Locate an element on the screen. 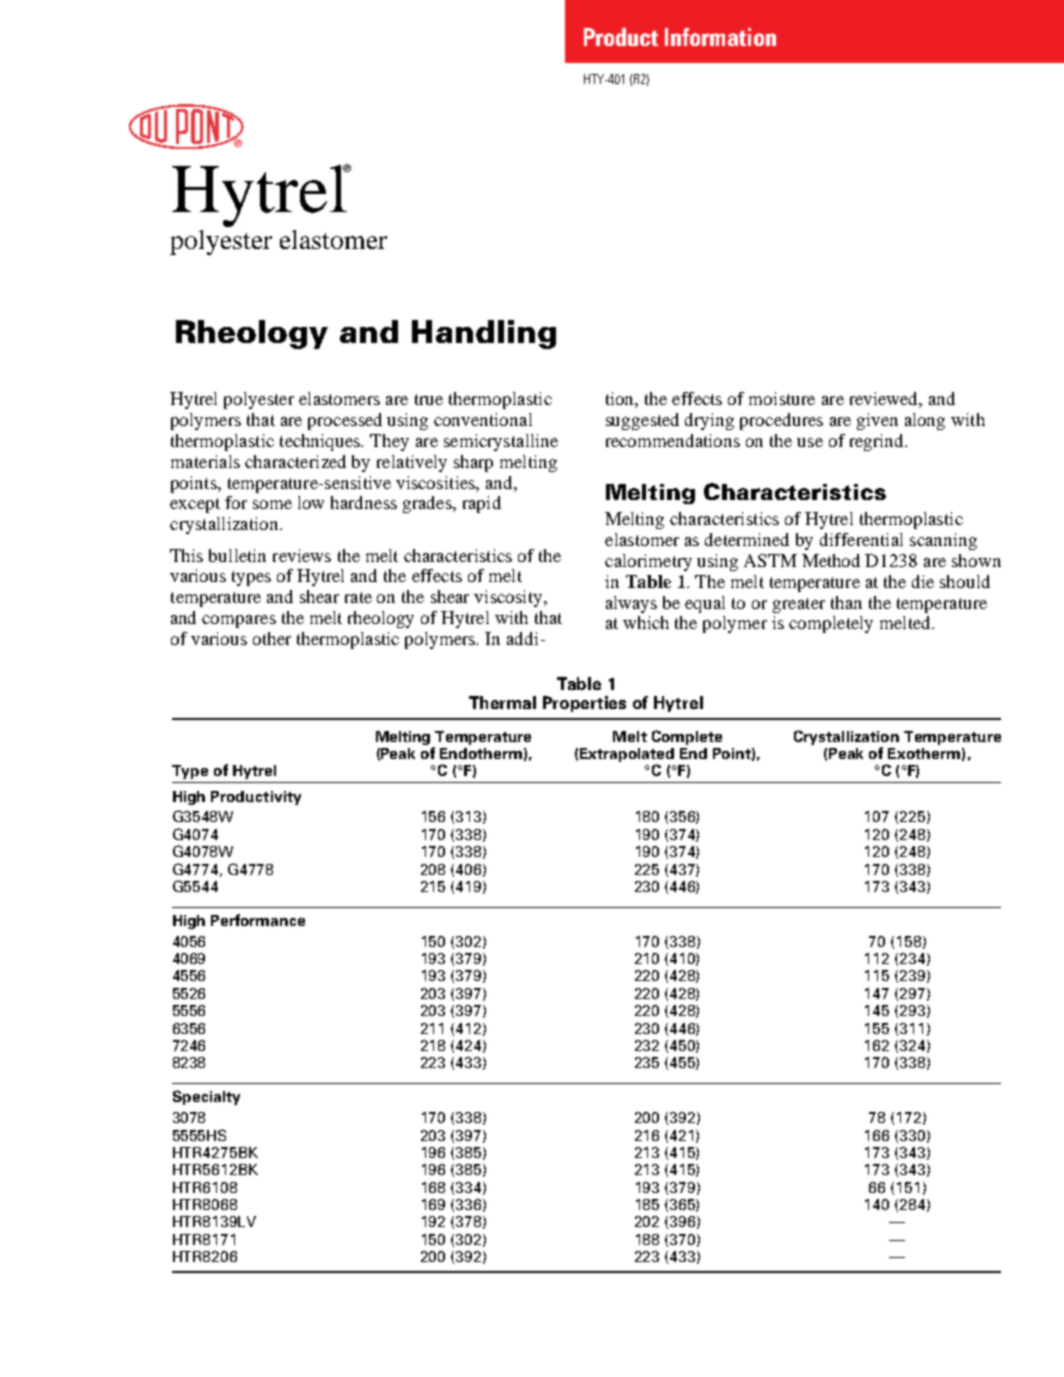 The height and width of the screenshot is (1377, 1064). than is located at coordinates (846, 602).
